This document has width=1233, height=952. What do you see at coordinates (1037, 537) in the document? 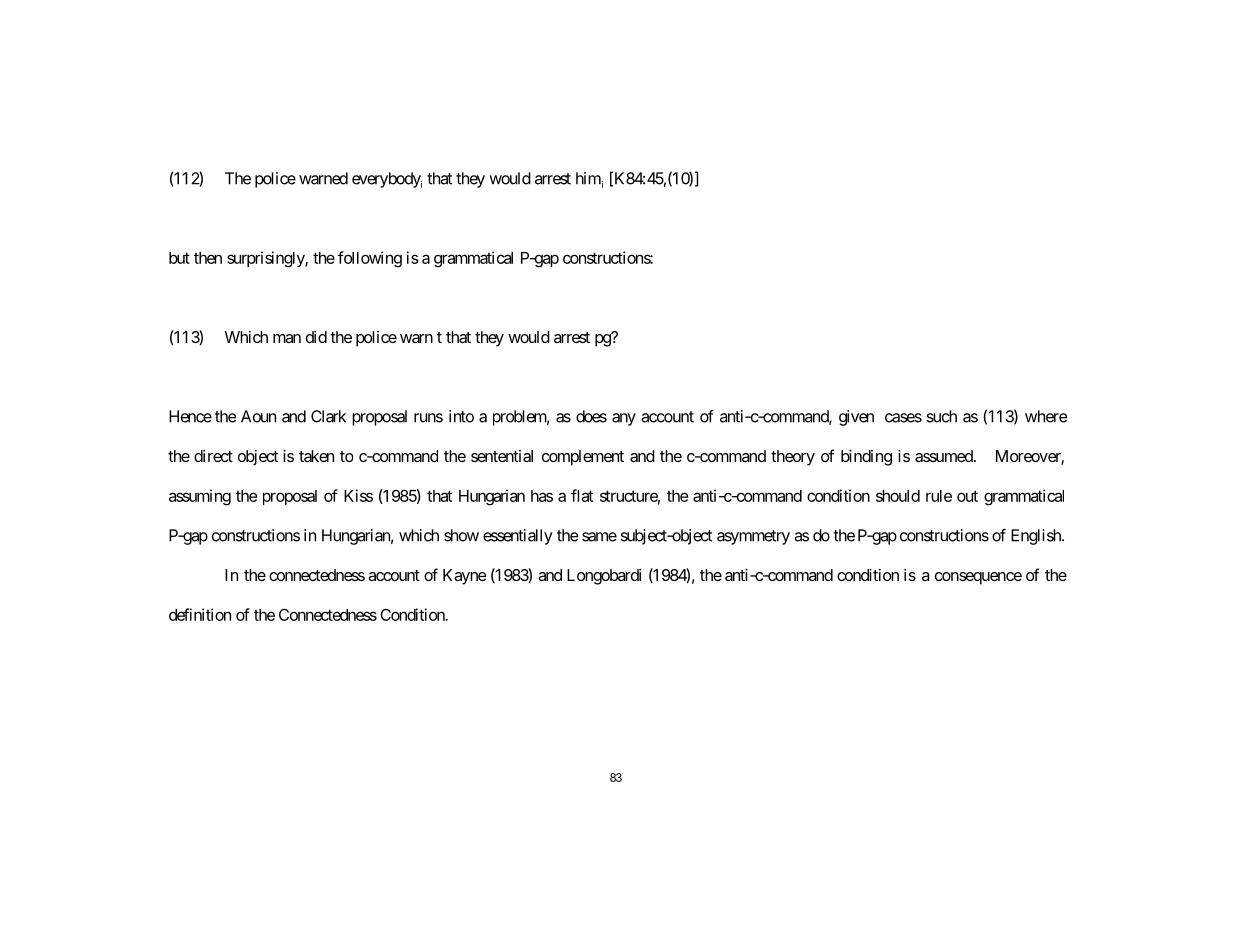
I see `English` at bounding box center [1037, 537].
